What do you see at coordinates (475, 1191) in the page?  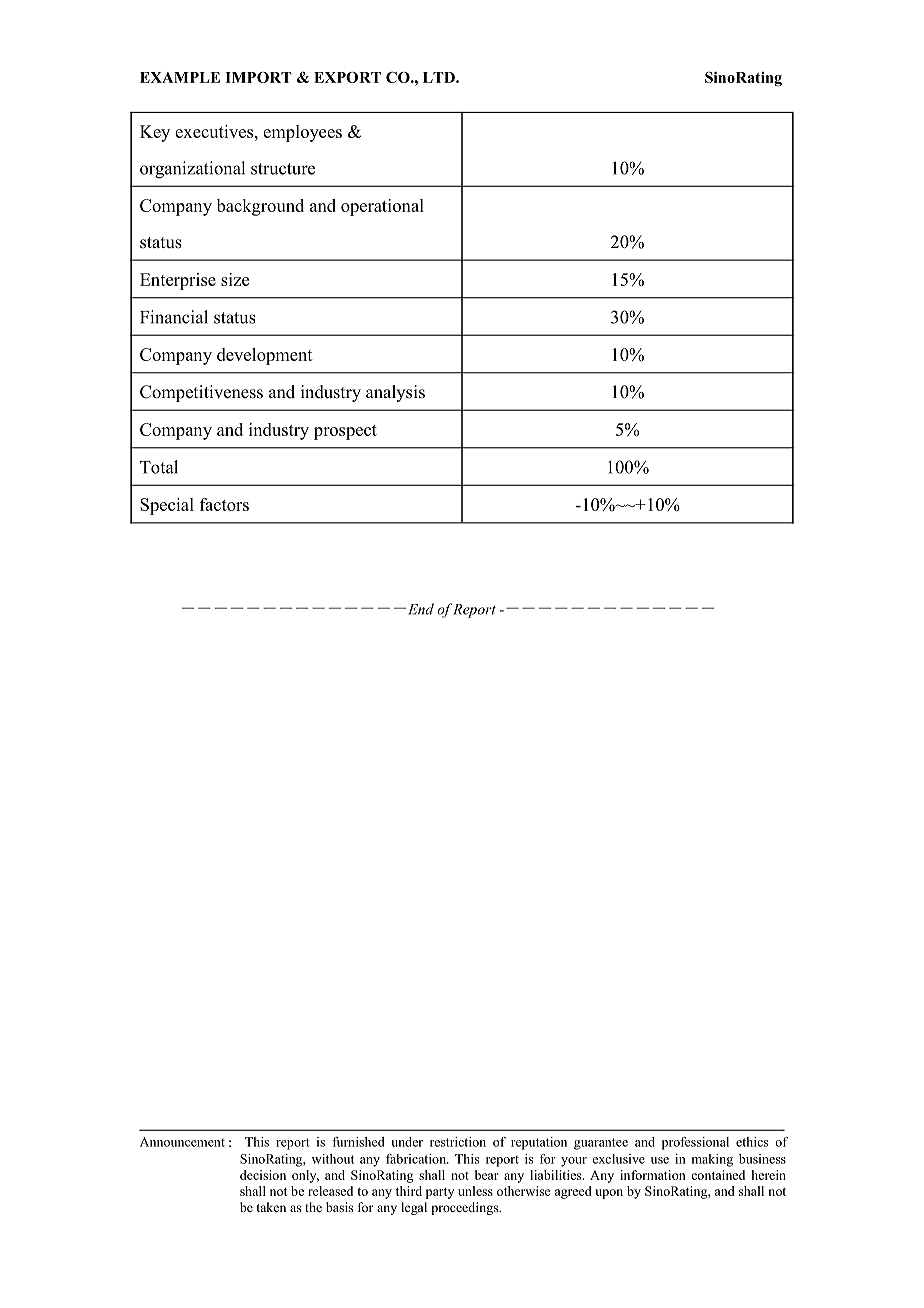 I see `unless` at bounding box center [475, 1191].
